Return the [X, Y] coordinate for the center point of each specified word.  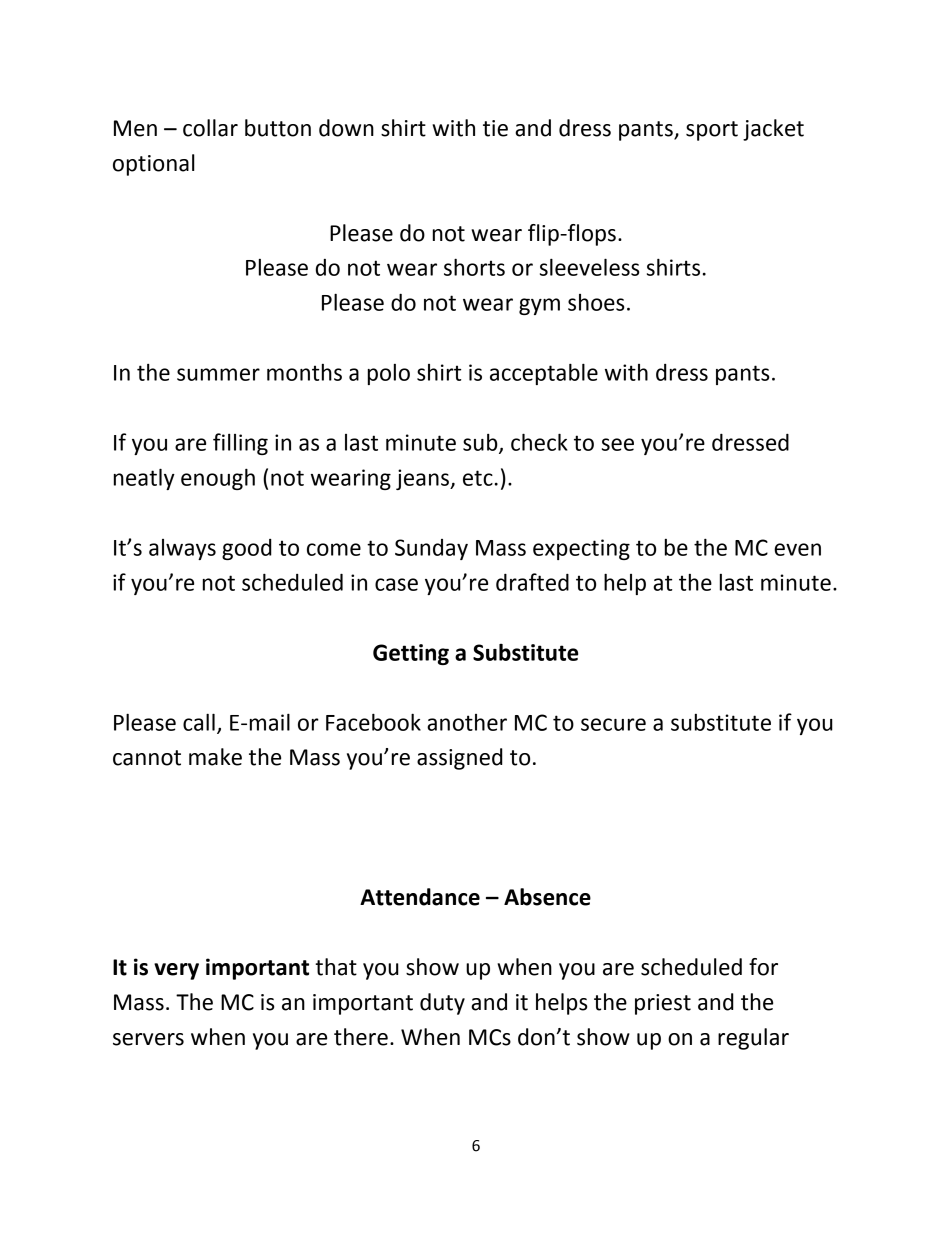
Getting [411, 654]
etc [478, 478]
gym [539, 306]
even [797, 549]
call [199, 722]
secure [613, 724]
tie [495, 128]
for [763, 967]
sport [712, 131]
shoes [596, 302]
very [176, 971]
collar [210, 128]
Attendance [420, 897]
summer [218, 374]
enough [218, 479]
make [215, 757]
